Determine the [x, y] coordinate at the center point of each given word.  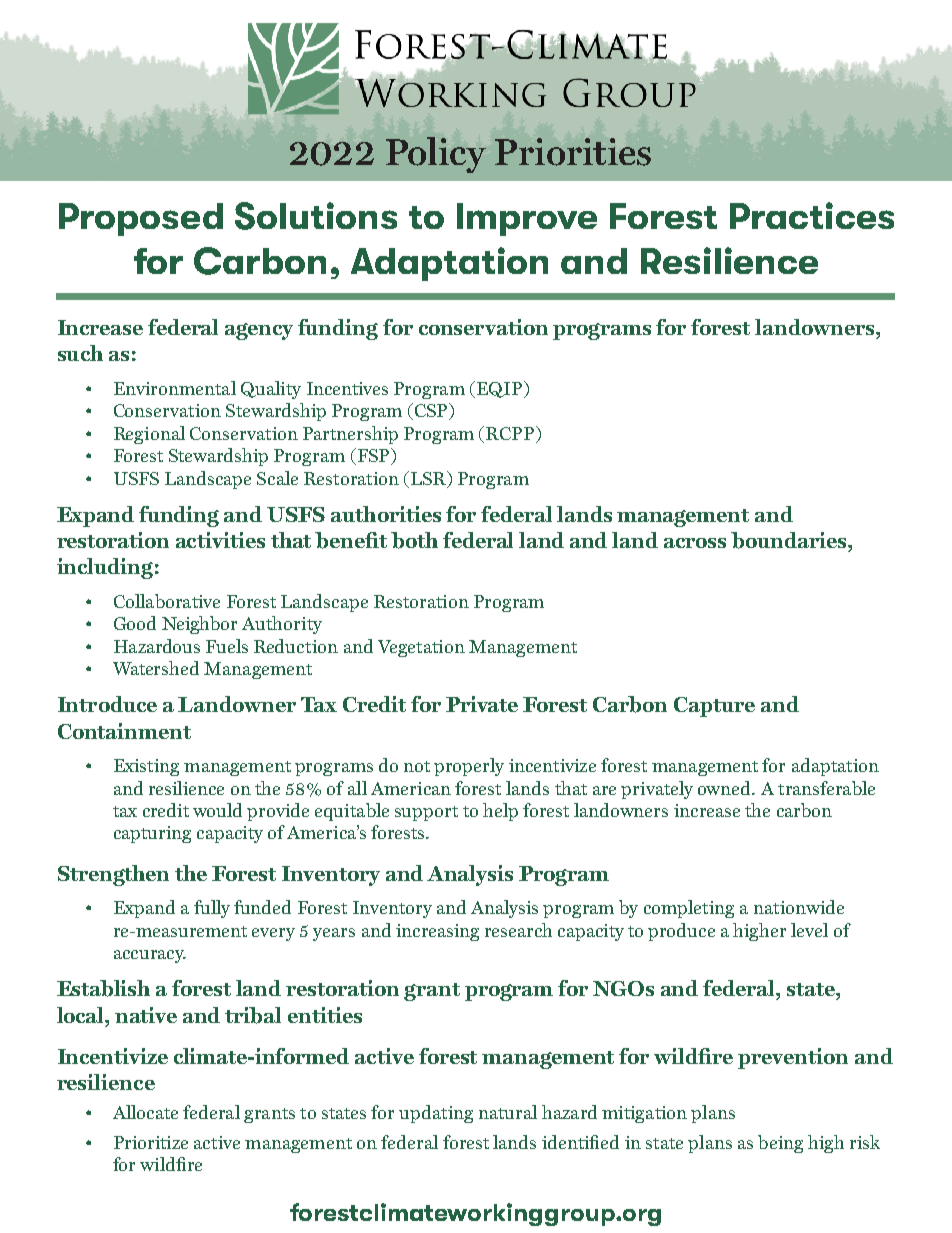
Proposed [141, 219]
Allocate [145, 1112]
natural [508, 1112]
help [500, 812]
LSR [430, 479]
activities [220, 540]
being [780, 1144]
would [217, 810]
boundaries [790, 540]
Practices [812, 215]
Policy [436, 155]
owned [726, 788]
